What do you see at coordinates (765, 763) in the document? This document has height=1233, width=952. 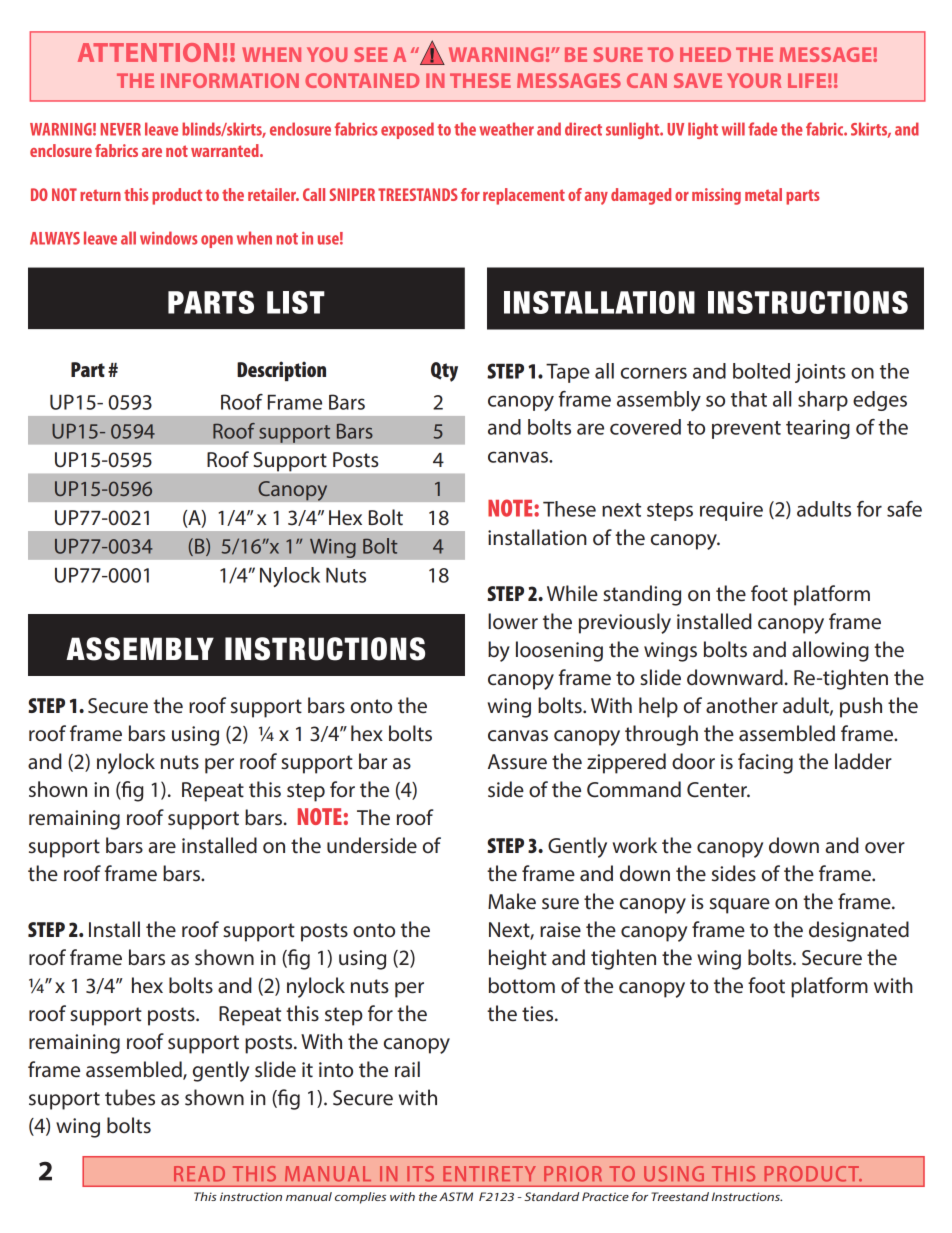 I see `facing` at bounding box center [765, 763].
